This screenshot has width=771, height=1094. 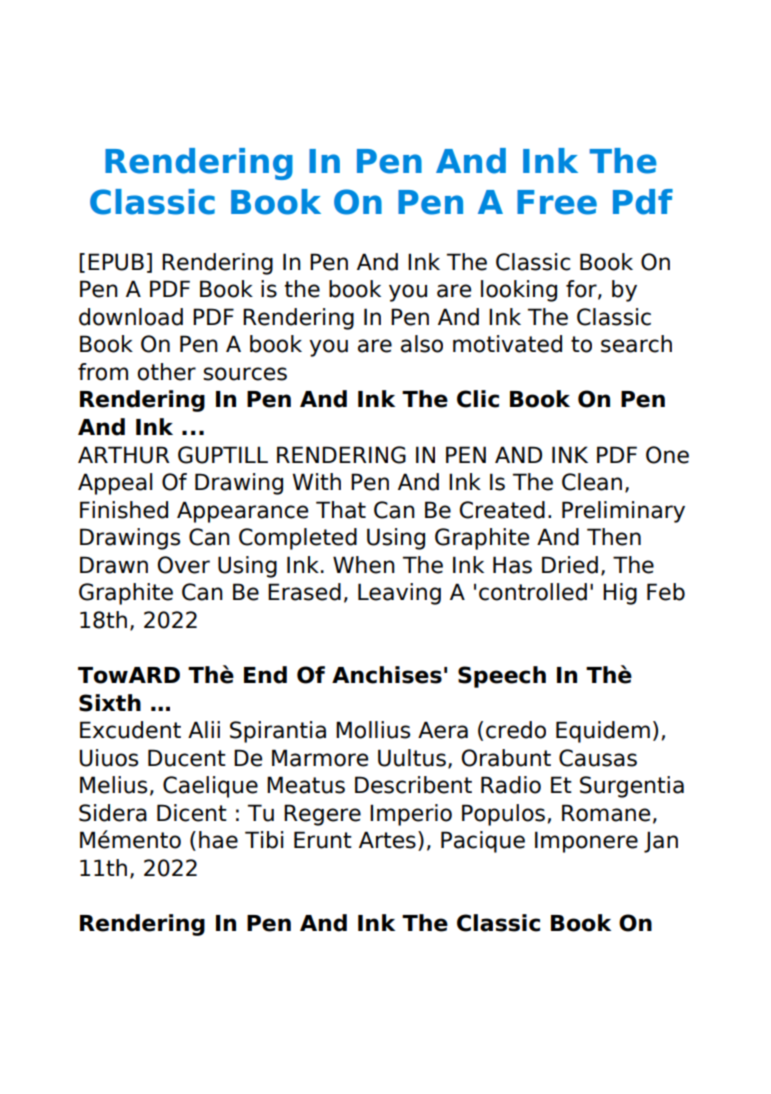 What do you see at coordinates (116, 262) in the screenshot?
I see `EPUB` at bounding box center [116, 262].
